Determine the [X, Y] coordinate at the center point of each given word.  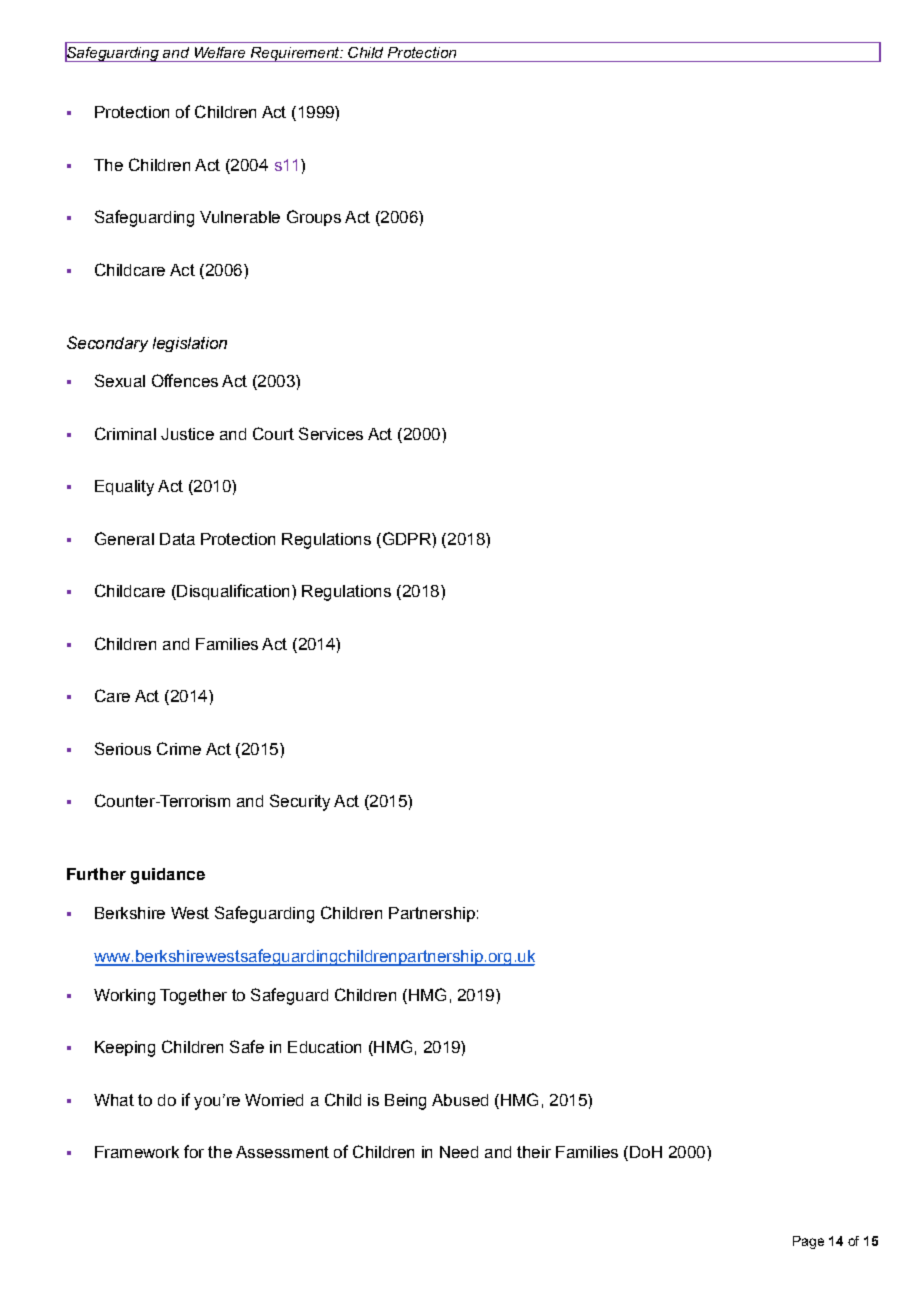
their [534, 1152]
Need [459, 1152]
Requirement [295, 54]
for [194, 1151]
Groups [314, 218]
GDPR [406, 540]
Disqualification [232, 592]
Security [300, 802]
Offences [185, 380]
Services [331, 433]
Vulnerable [240, 217]
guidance [168, 876]
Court [273, 433]
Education [324, 1047]
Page [808, 1242]
